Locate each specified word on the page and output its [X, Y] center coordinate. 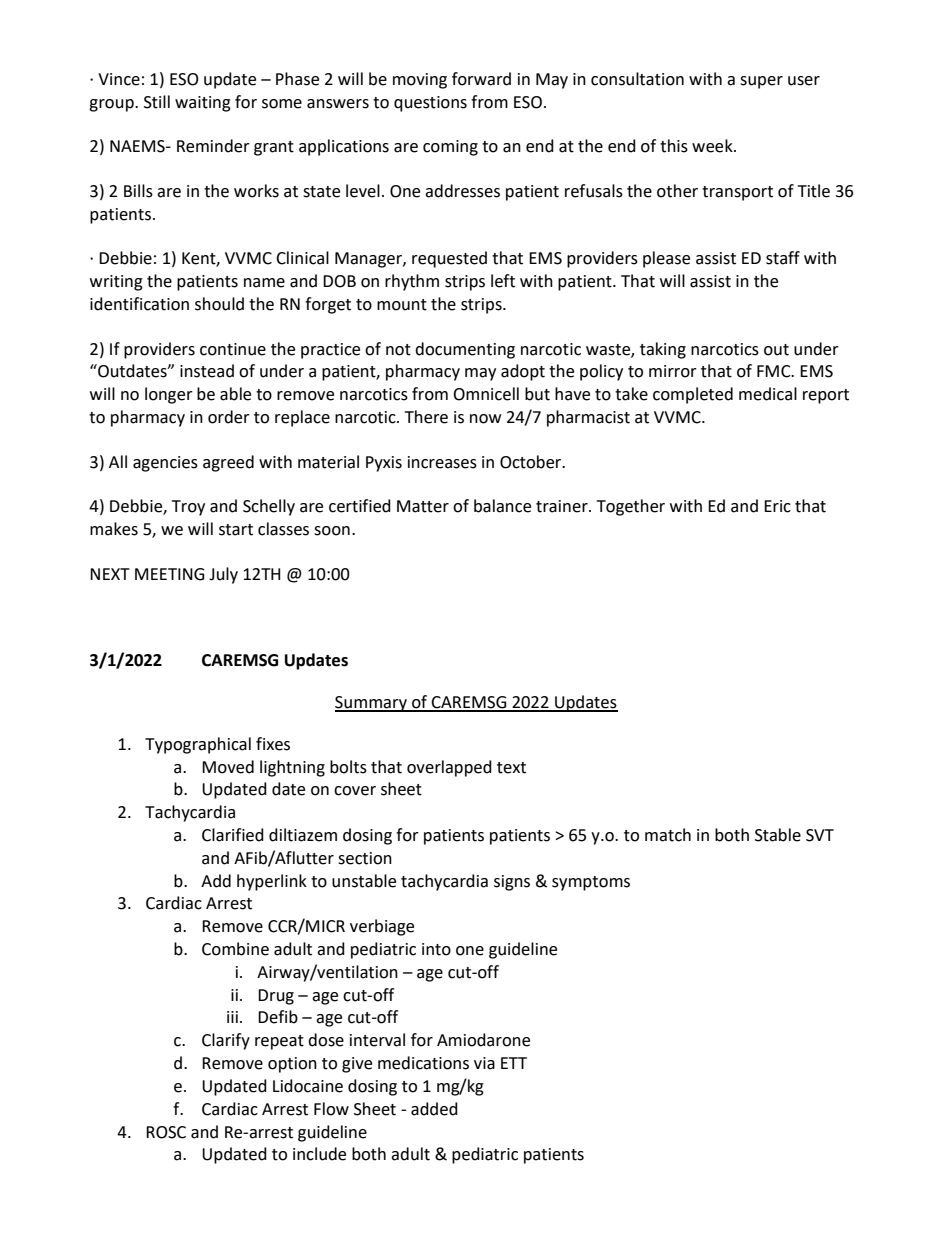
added [434, 1109]
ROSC [166, 1132]
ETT [514, 1063]
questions [430, 104]
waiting [203, 104]
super [761, 82]
